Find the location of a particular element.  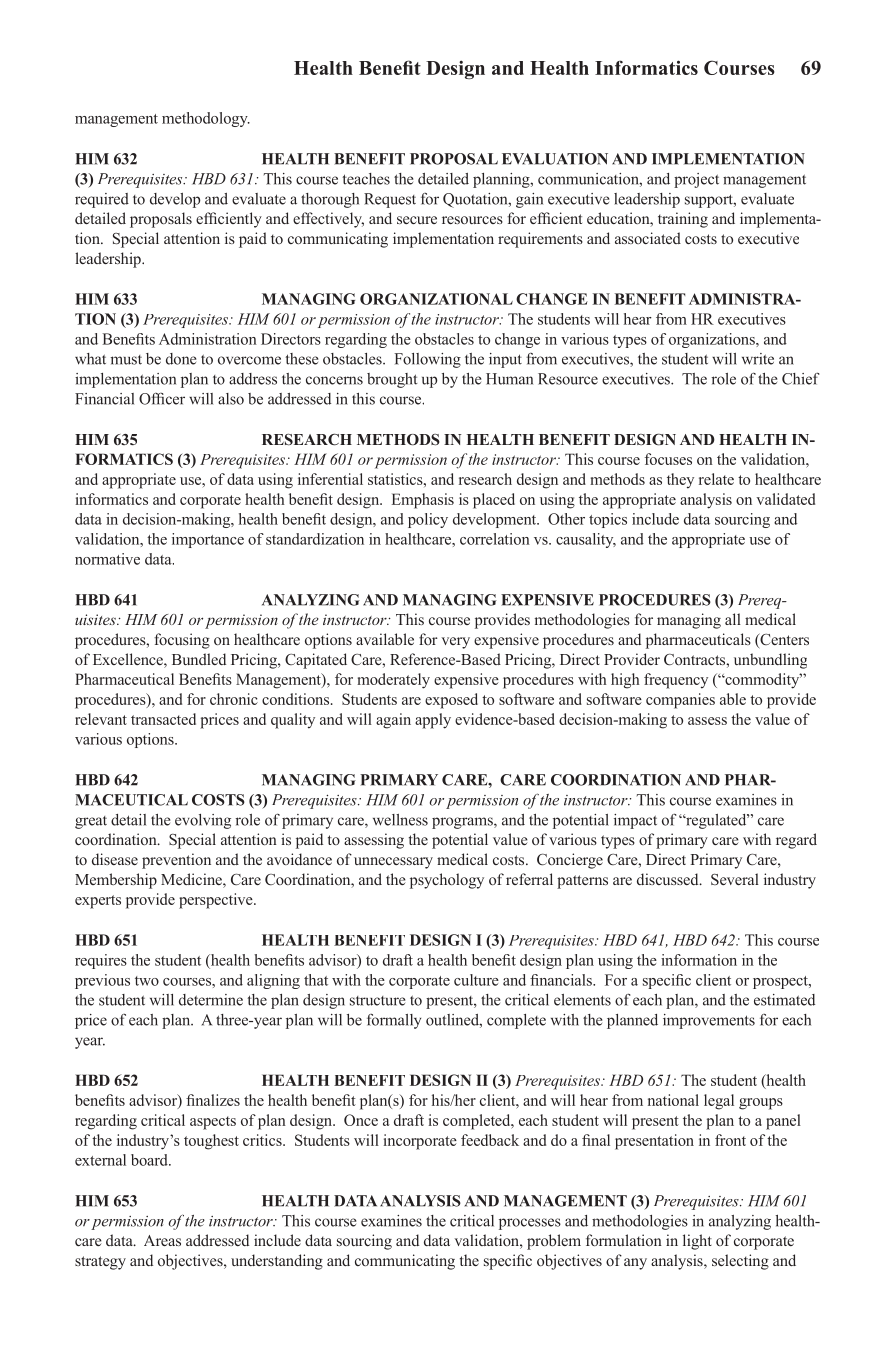

psychology is located at coordinates (447, 881).
